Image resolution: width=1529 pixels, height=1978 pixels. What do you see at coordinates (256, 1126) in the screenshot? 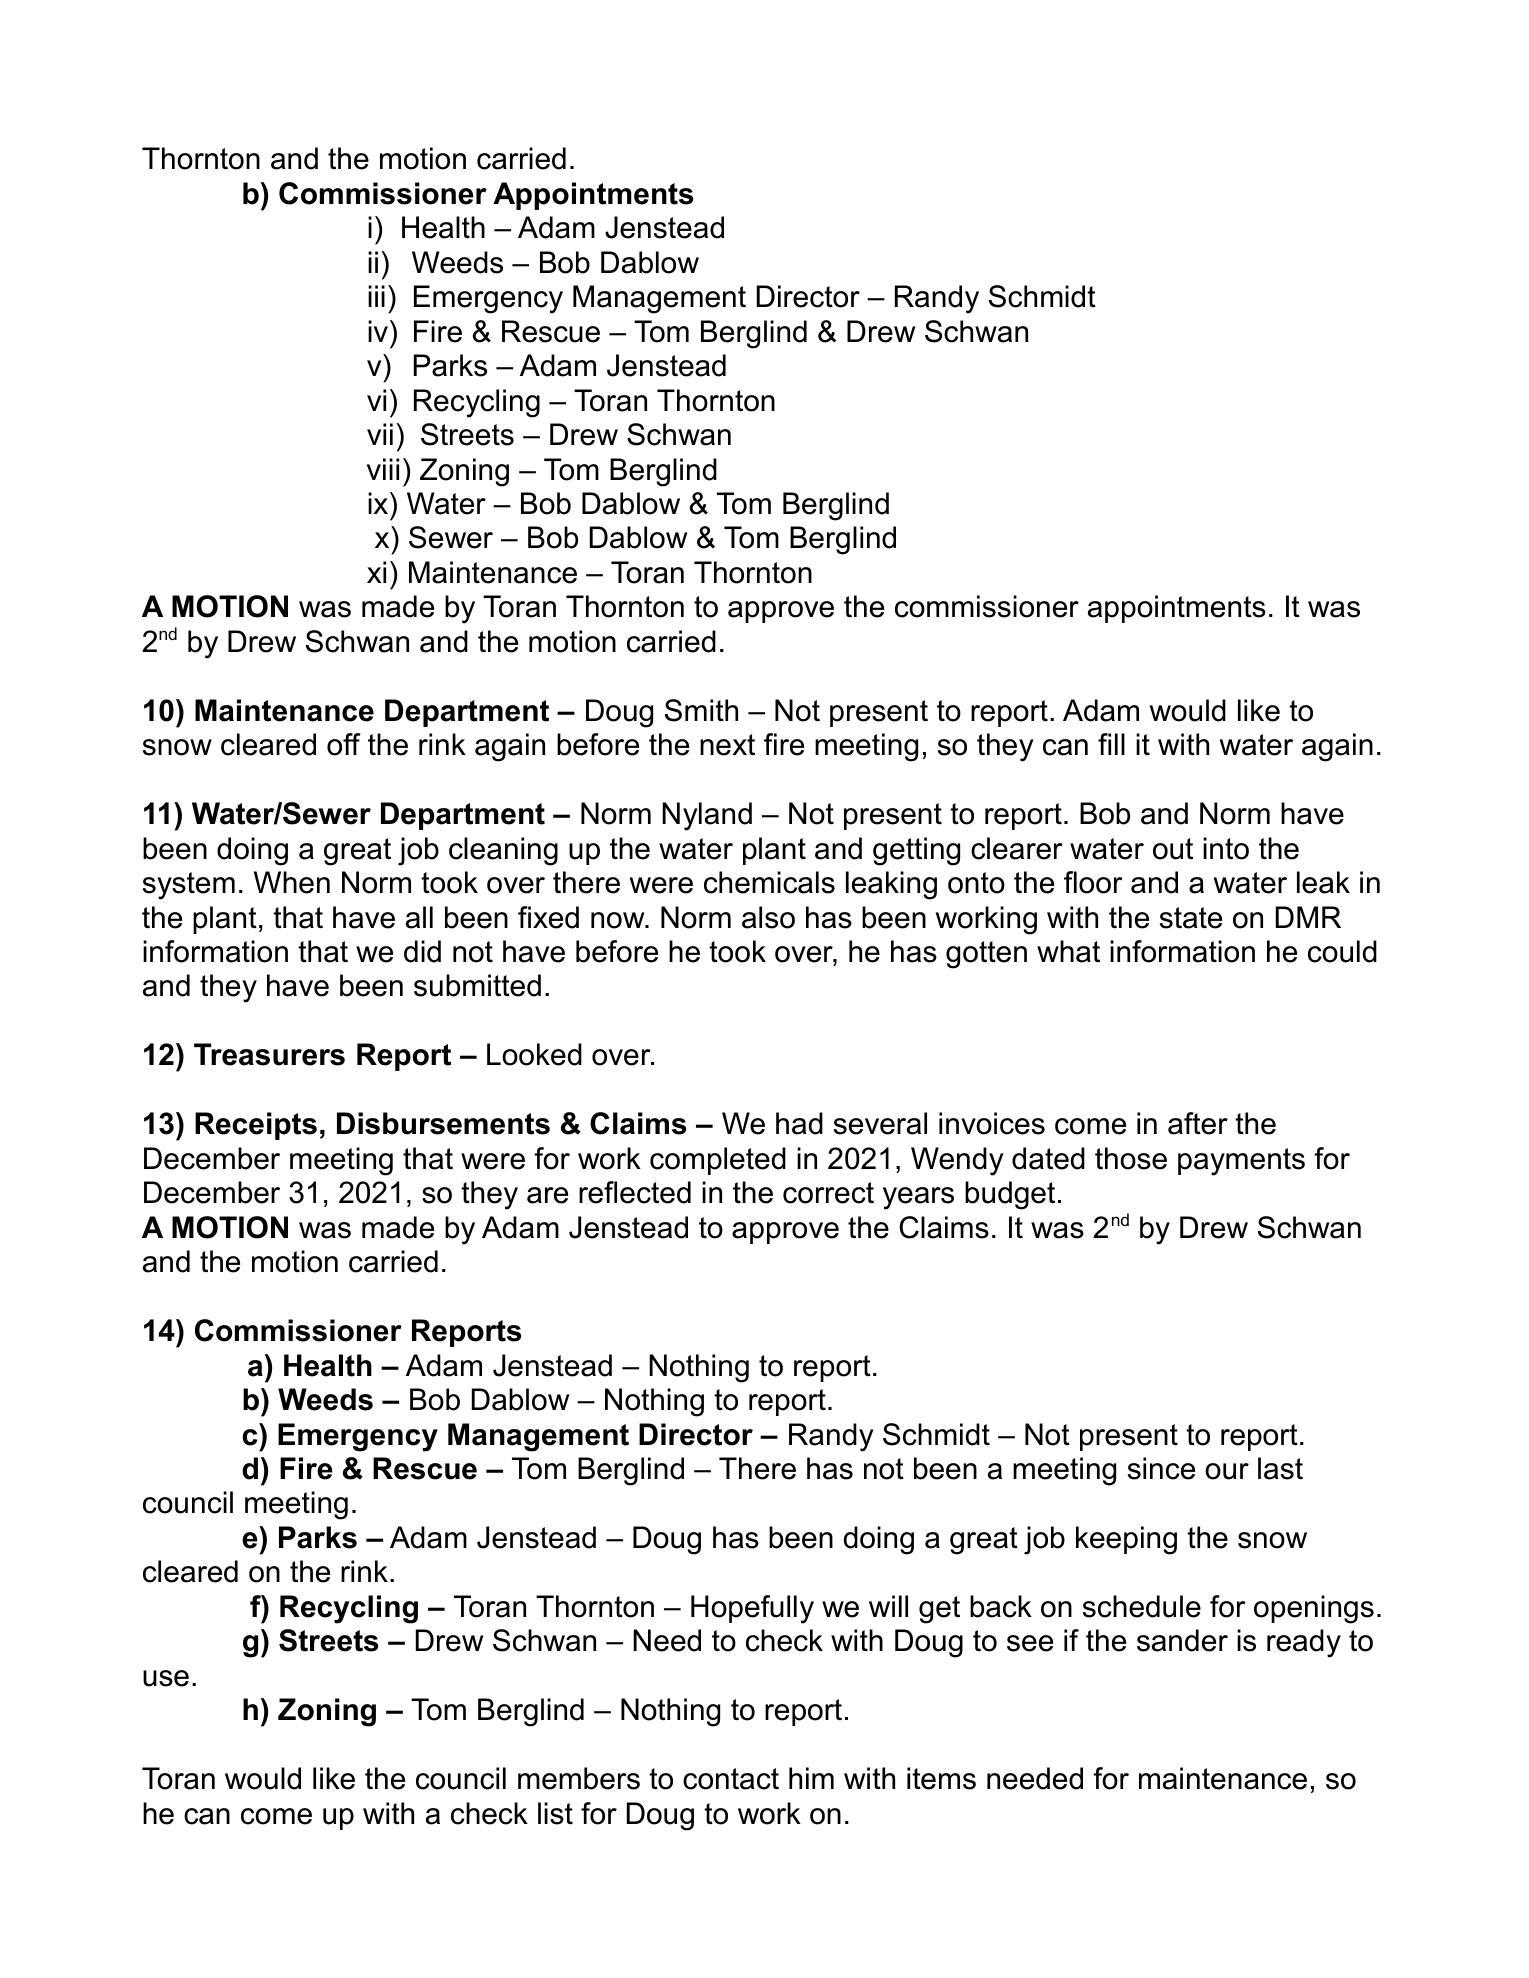
I see `Receipts` at bounding box center [256, 1126].
